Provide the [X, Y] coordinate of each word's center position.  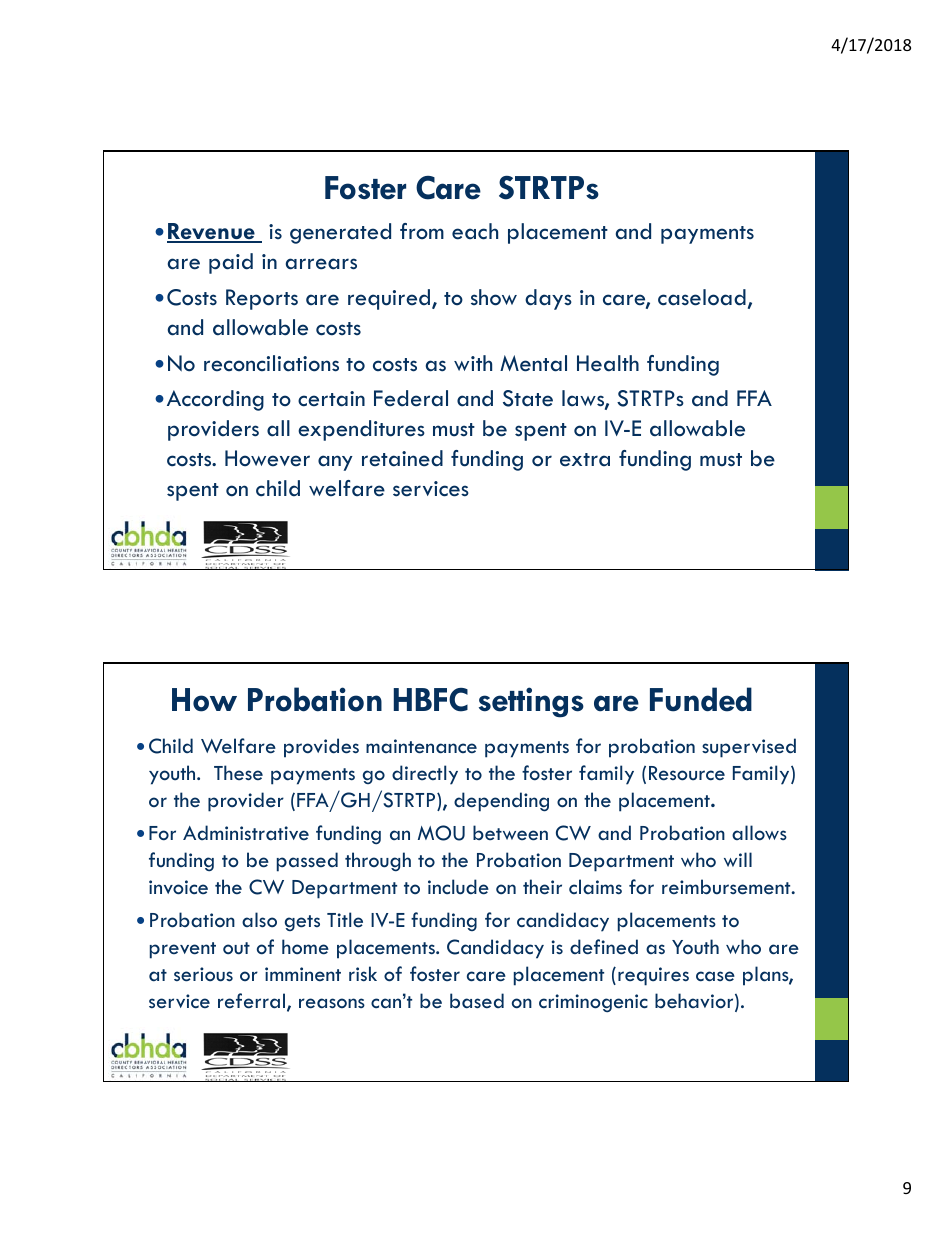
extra [585, 460]
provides [321, 748]
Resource [687, 773]
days [548, 299]
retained [402, 458]
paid [231, 263]
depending [501, 802]
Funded [701, 699]
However [267, 458]
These [238, 772]
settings [531, 702]
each [475, 231]
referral [253, 1002]
